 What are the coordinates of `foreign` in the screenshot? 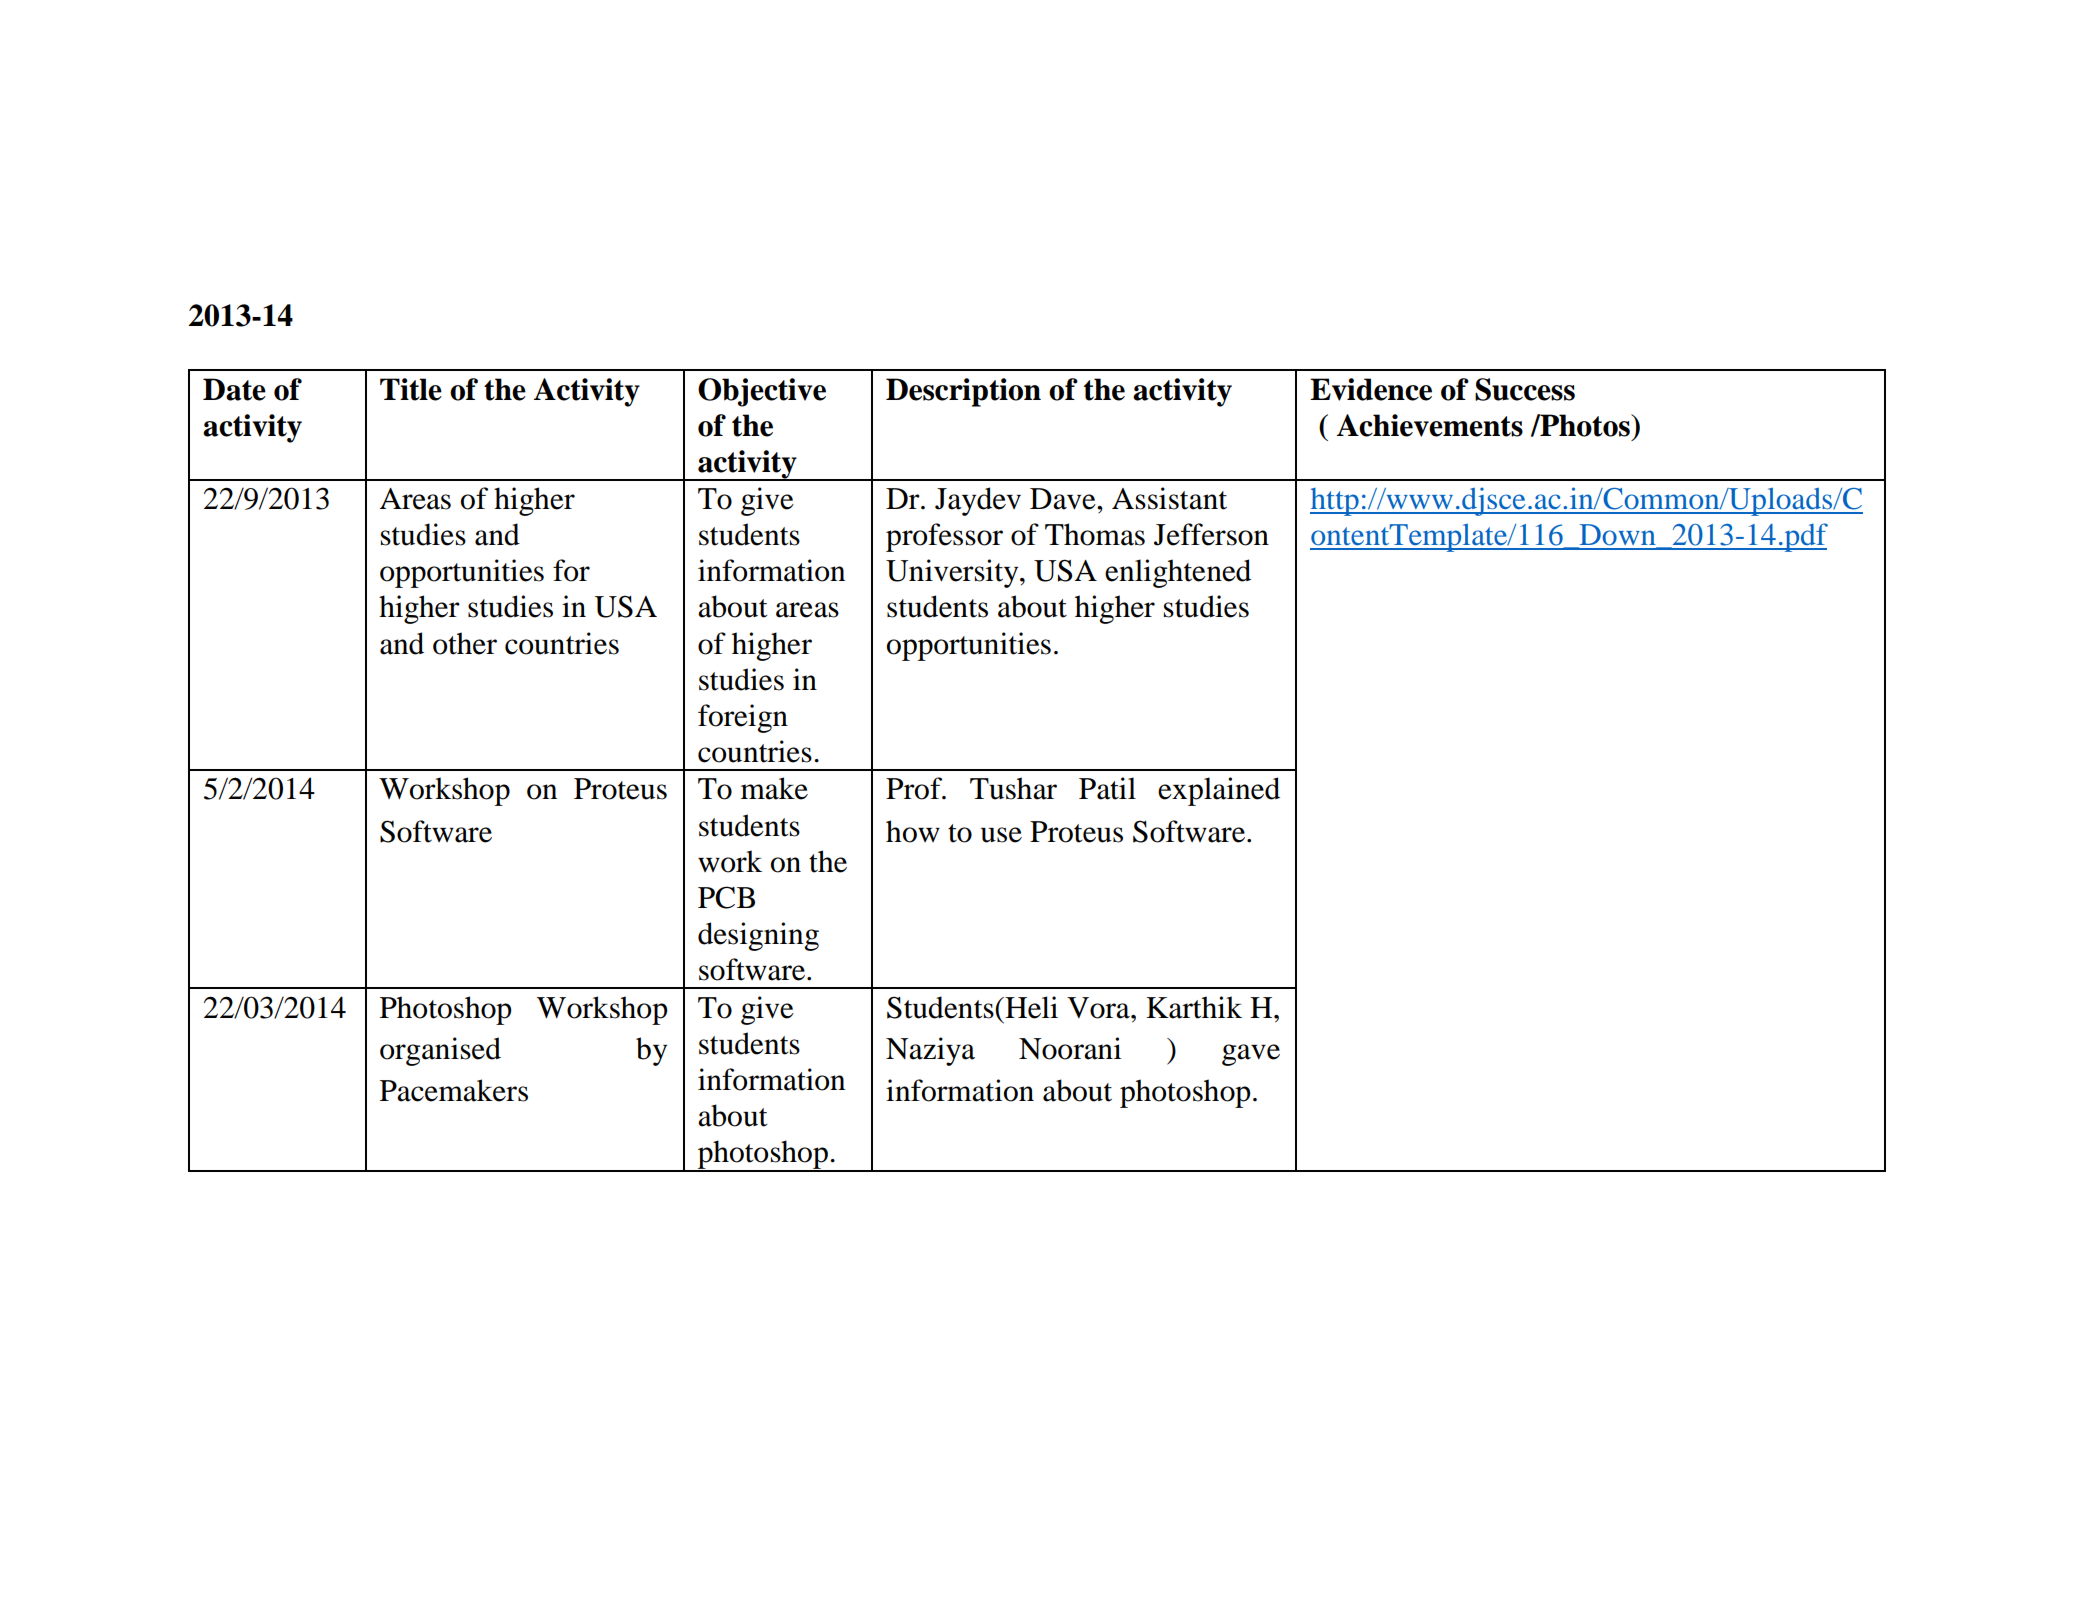 It's located at (743, 718).
